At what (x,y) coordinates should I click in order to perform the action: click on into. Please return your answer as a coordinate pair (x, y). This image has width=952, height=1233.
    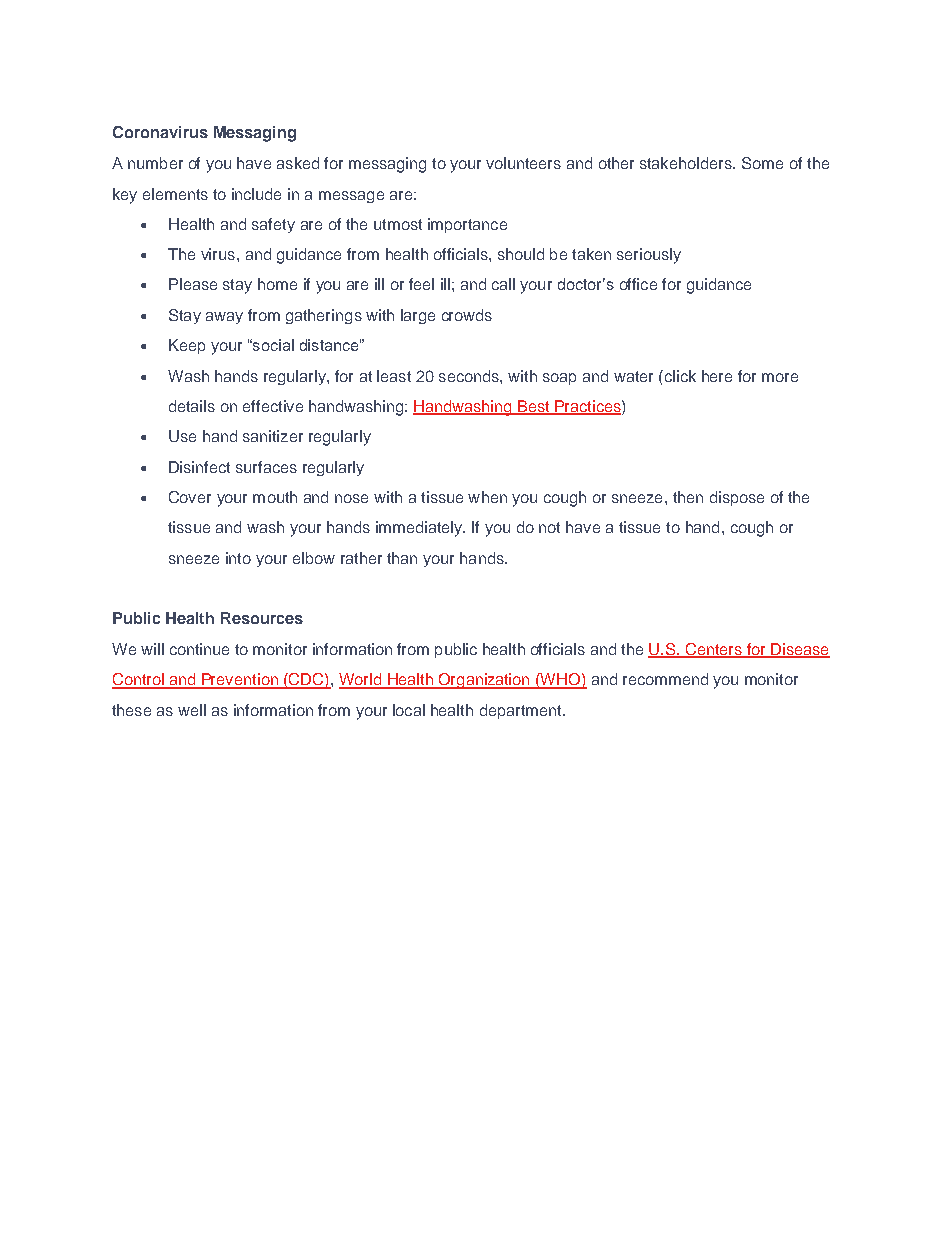
    Looking at the image, I should click on (238, 558).
